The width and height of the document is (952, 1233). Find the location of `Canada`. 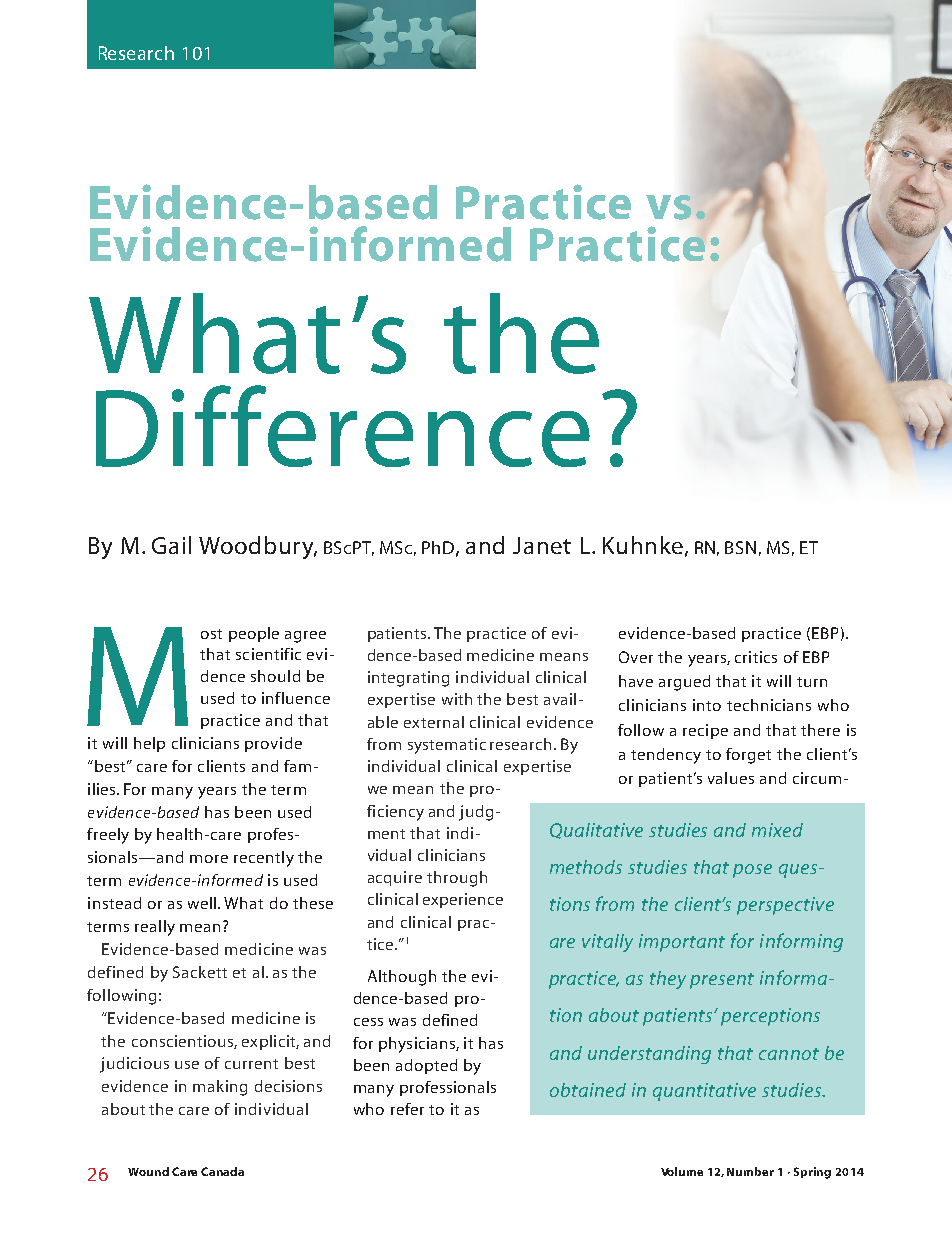

Canada is located at coordinates (222, 1171).
